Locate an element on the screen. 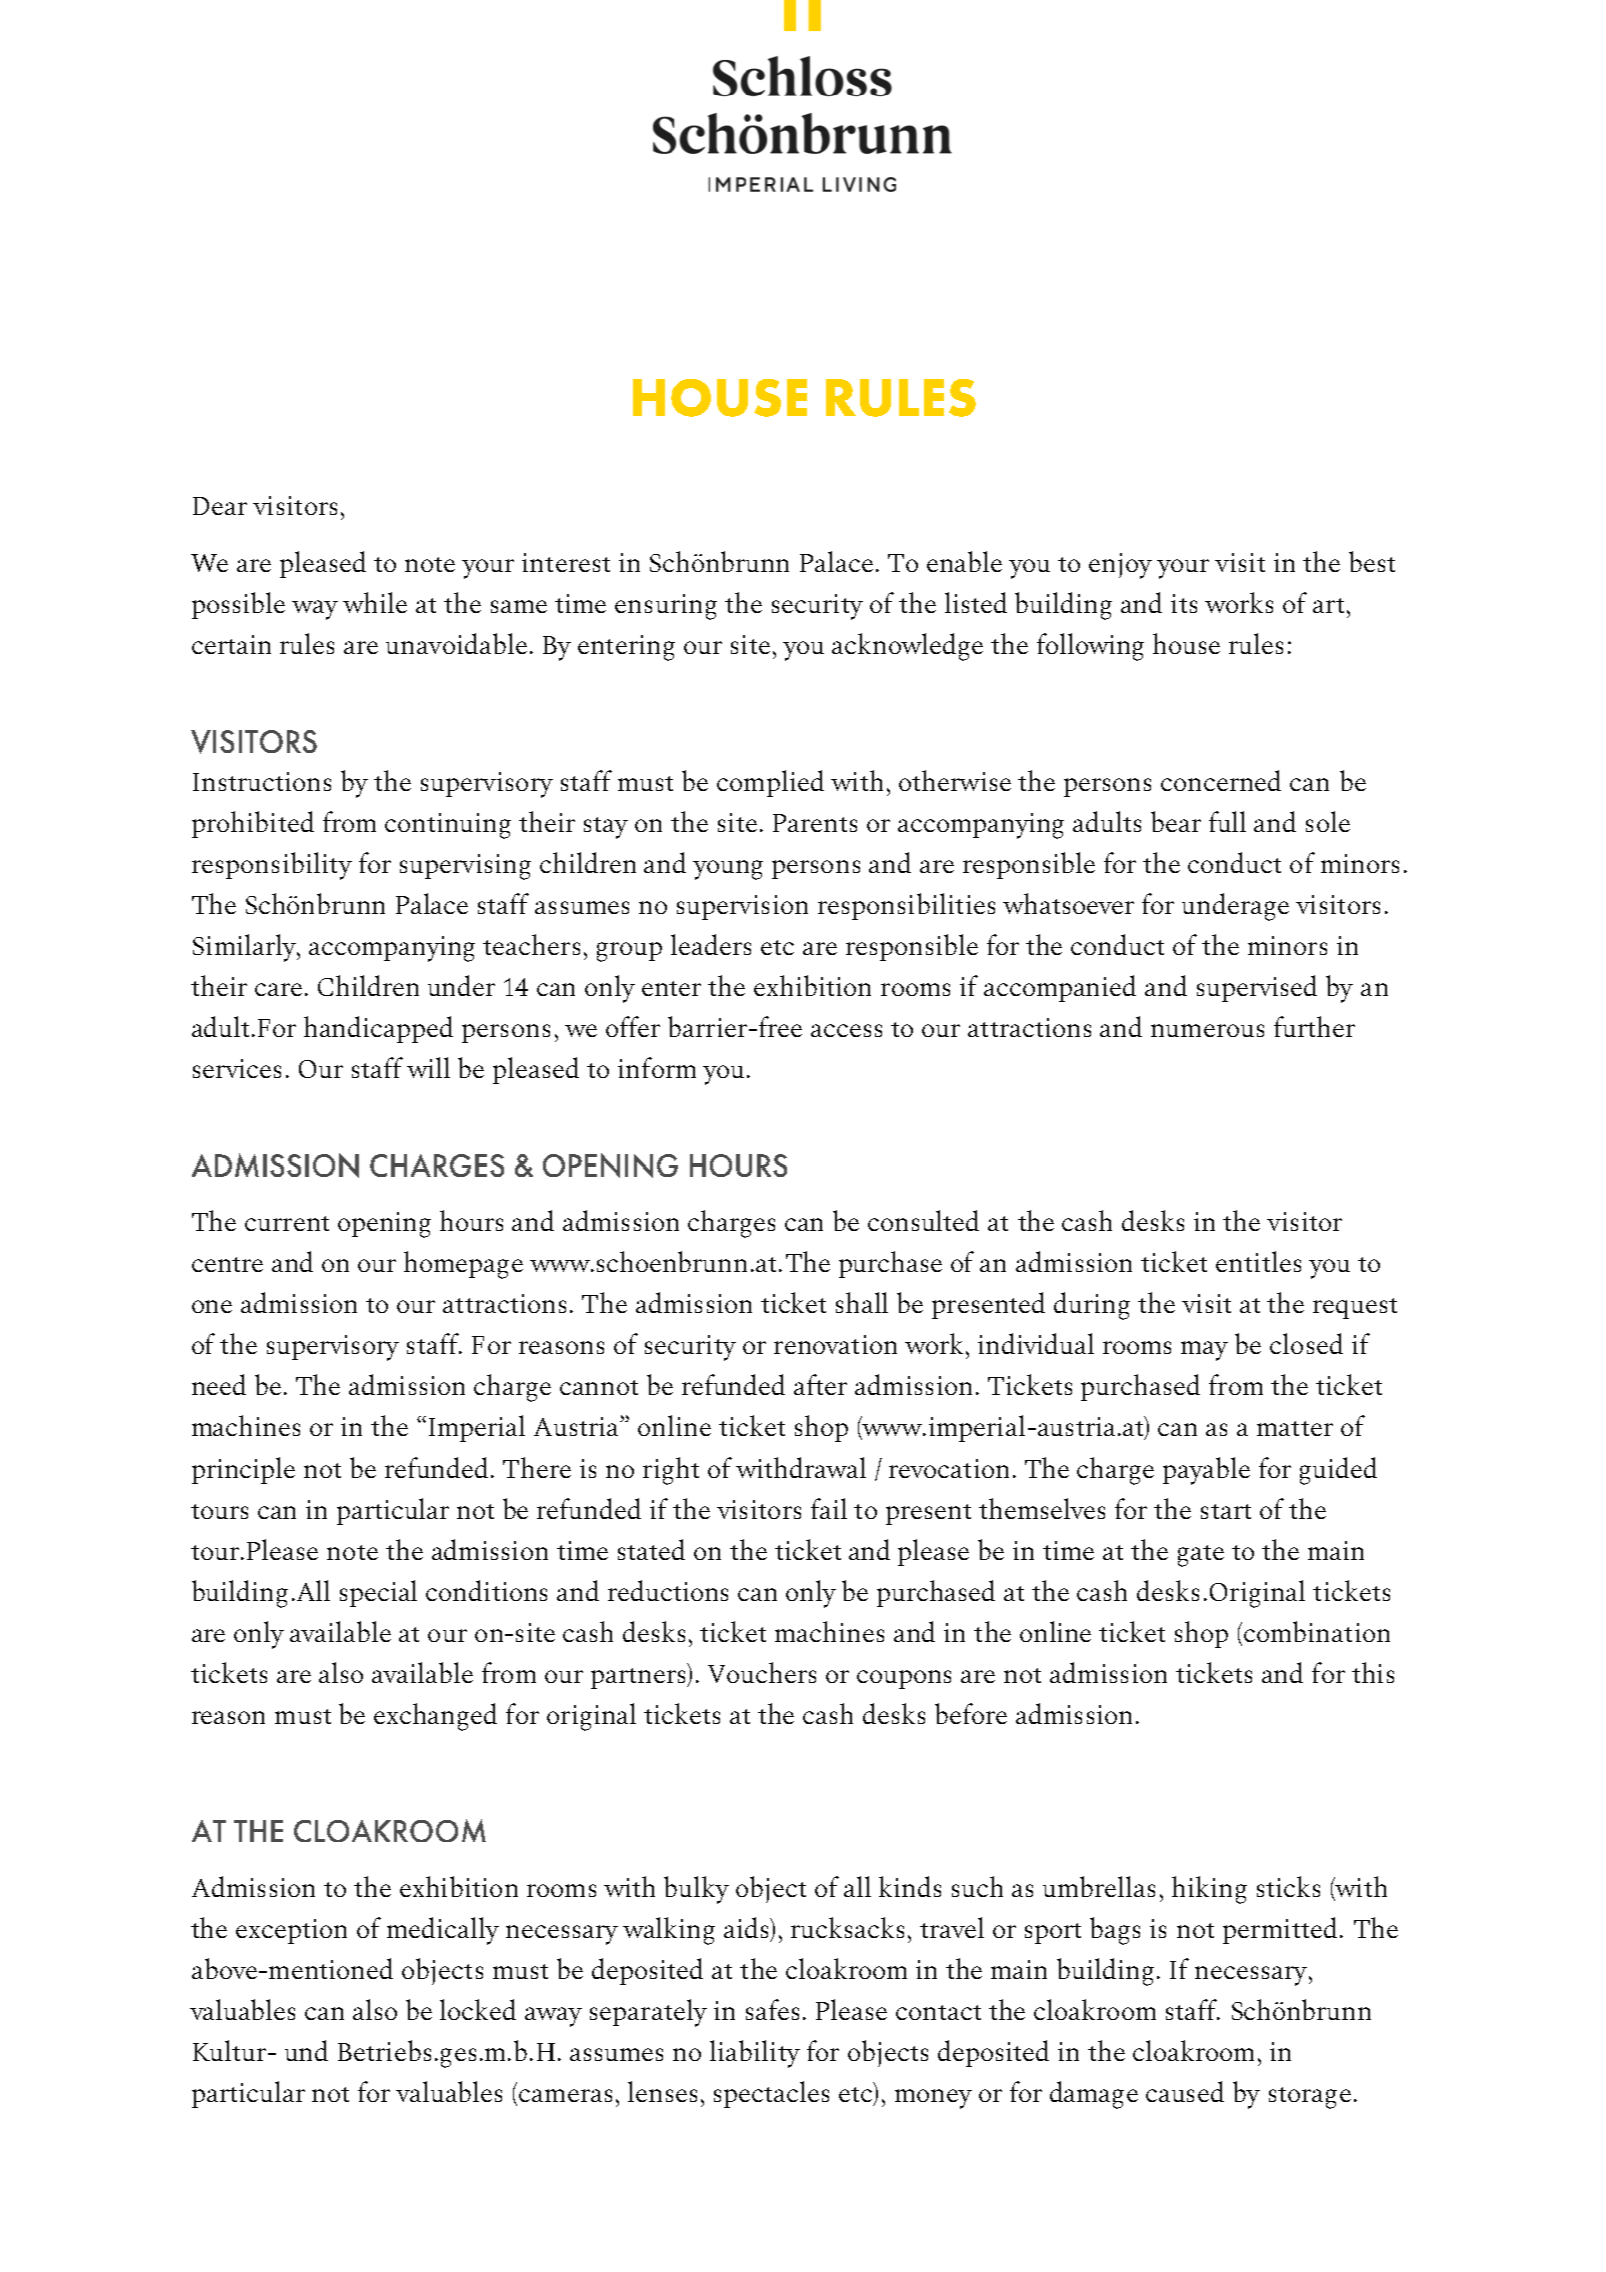  opening is located at coordinates (384, 1225).
